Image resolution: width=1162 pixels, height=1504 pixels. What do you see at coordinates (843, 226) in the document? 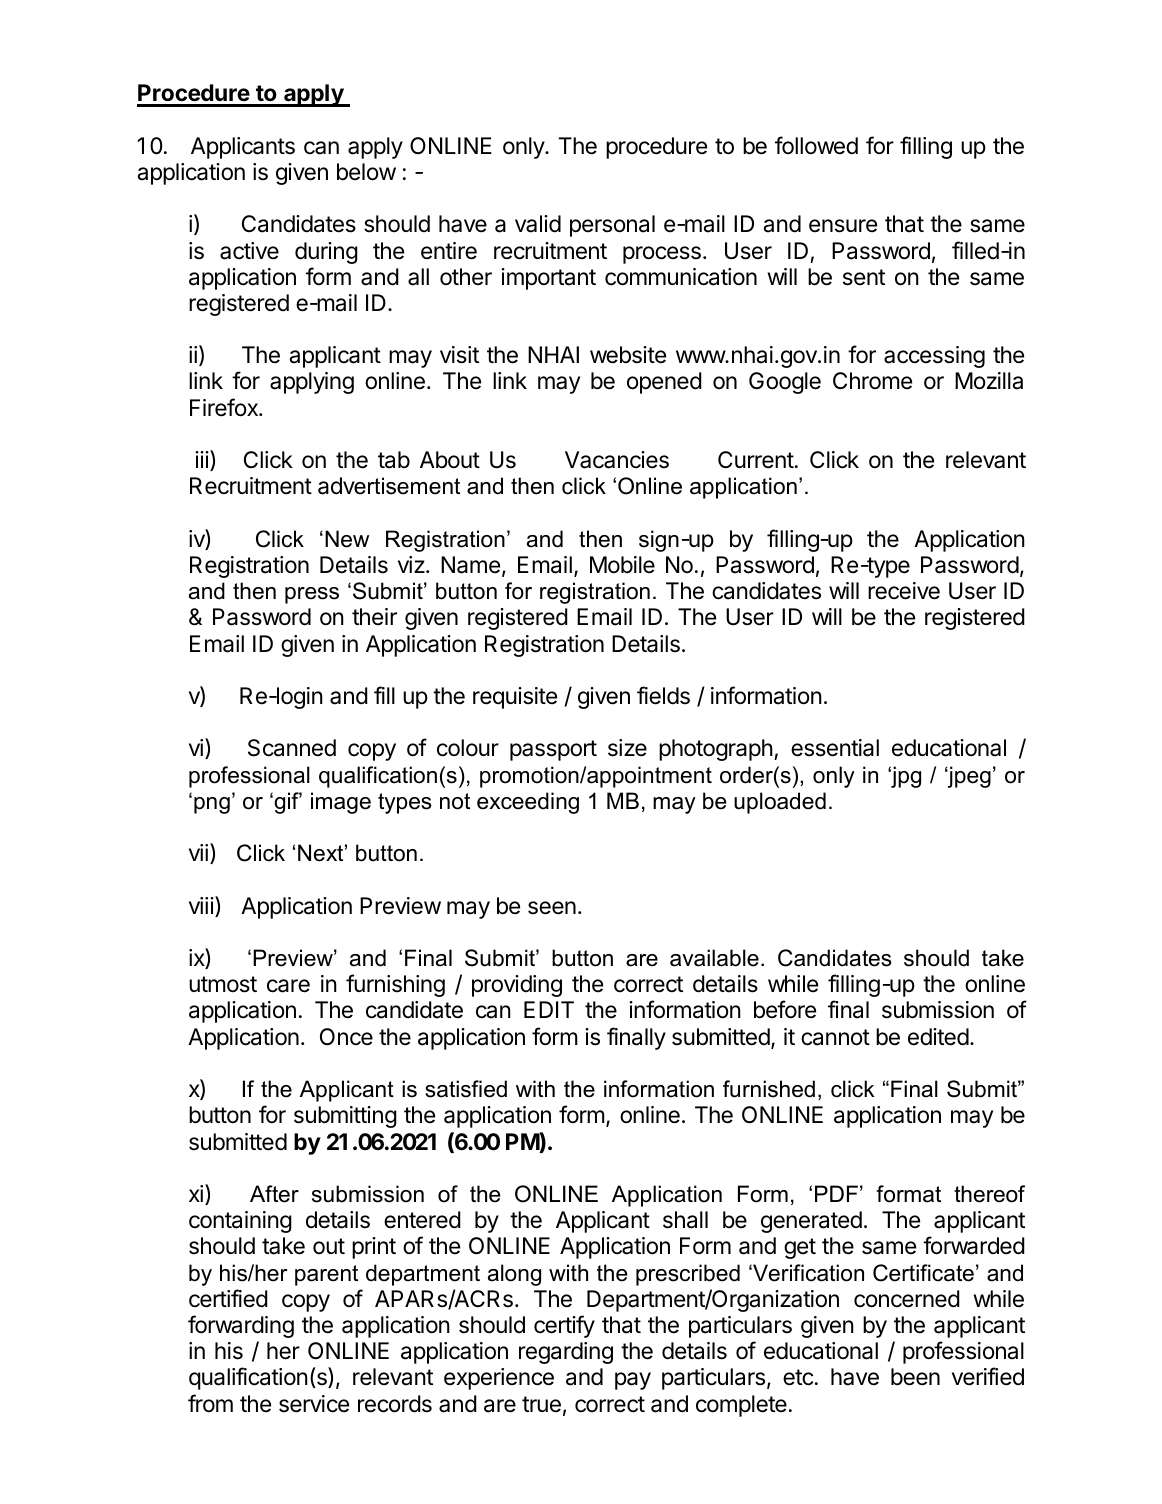
I see `ensure` at bounding box center [843, 226].
